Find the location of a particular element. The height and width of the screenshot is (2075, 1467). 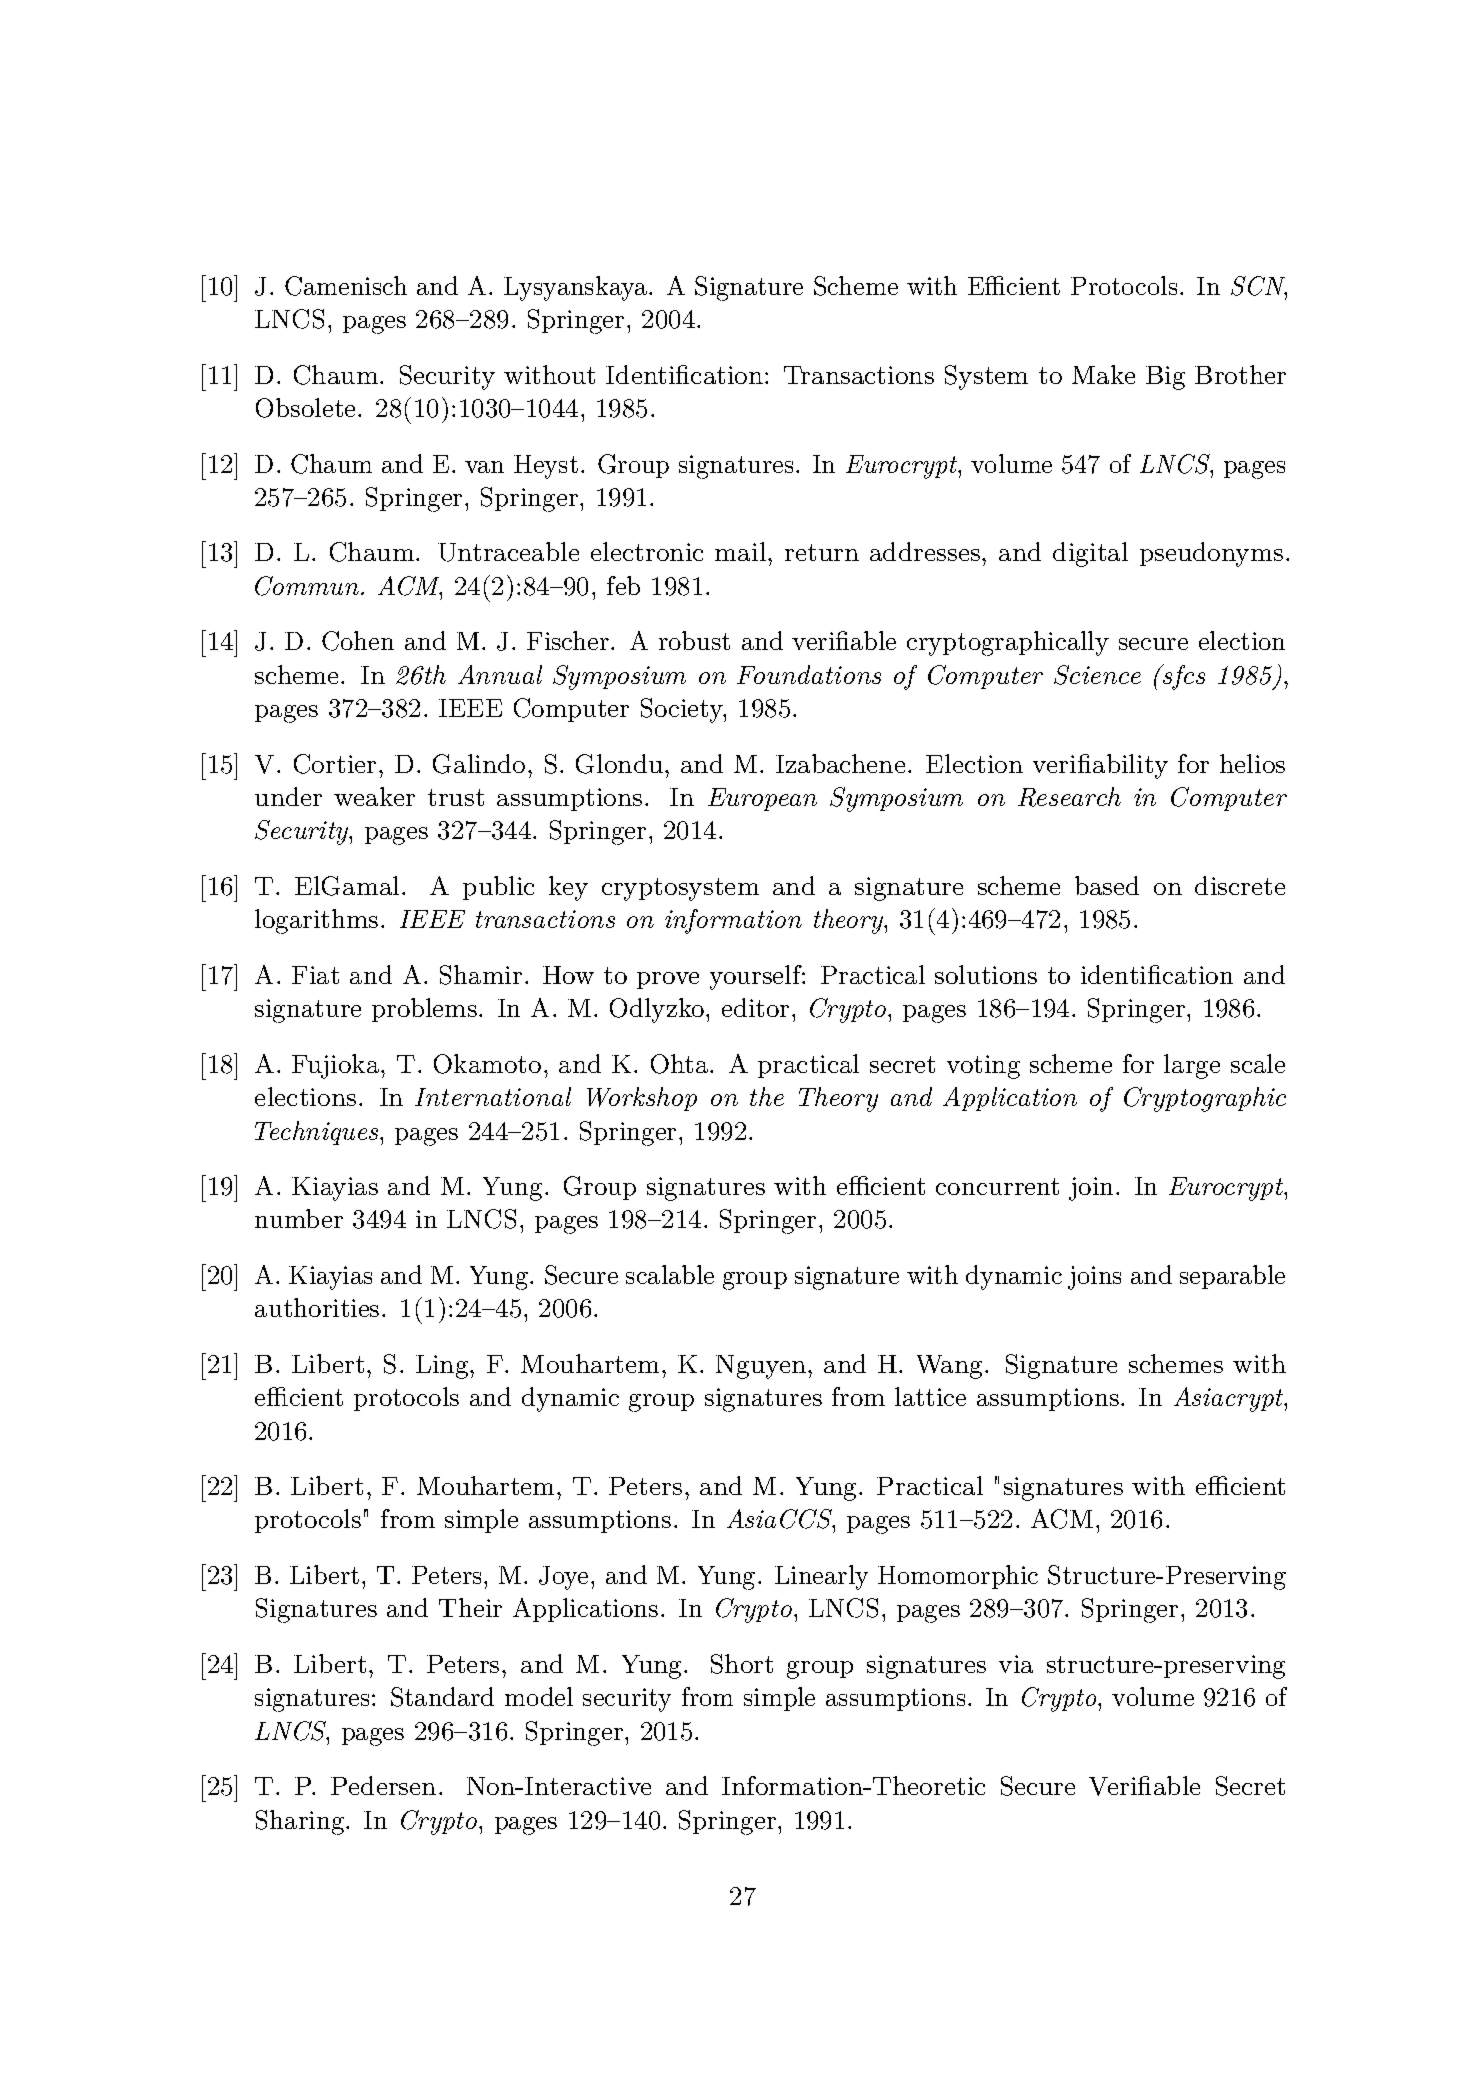

Big is located at coordinates (1165, 378).
